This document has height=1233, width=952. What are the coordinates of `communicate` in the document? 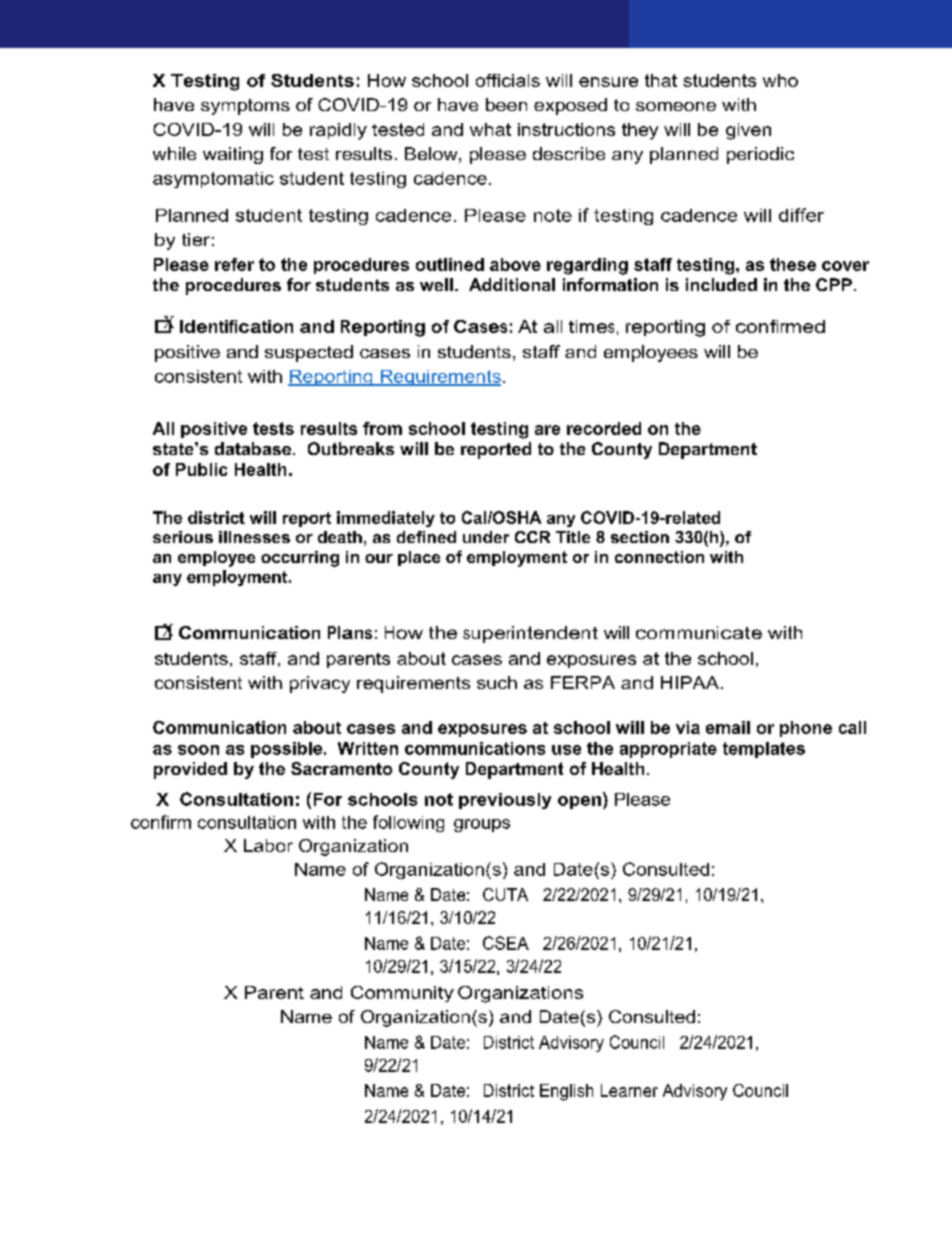 It's located at (699, 632).
